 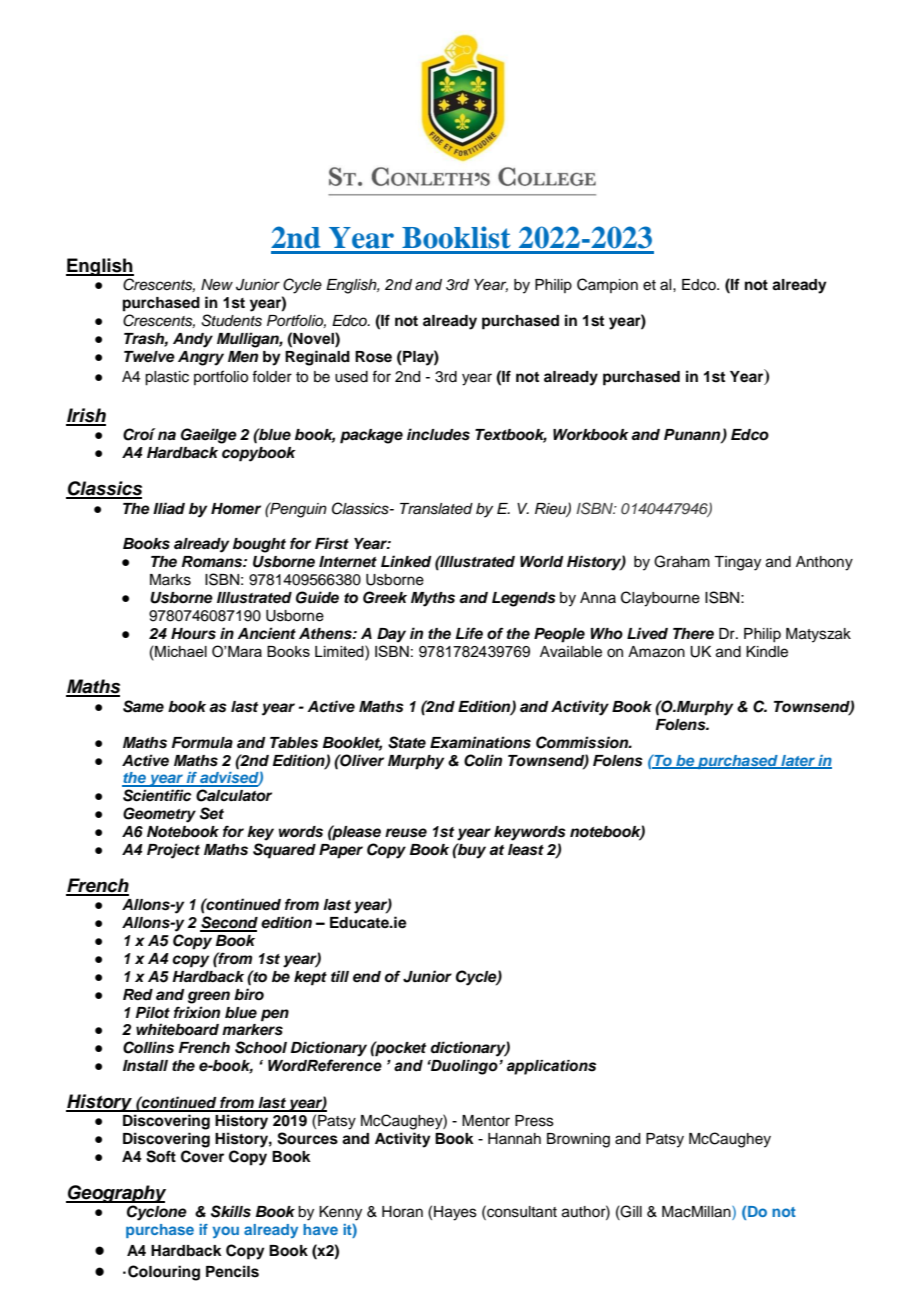 What do you see at coordinates (607, 285) in the page?
I see `Campion` at bounding box center [607, 285].
